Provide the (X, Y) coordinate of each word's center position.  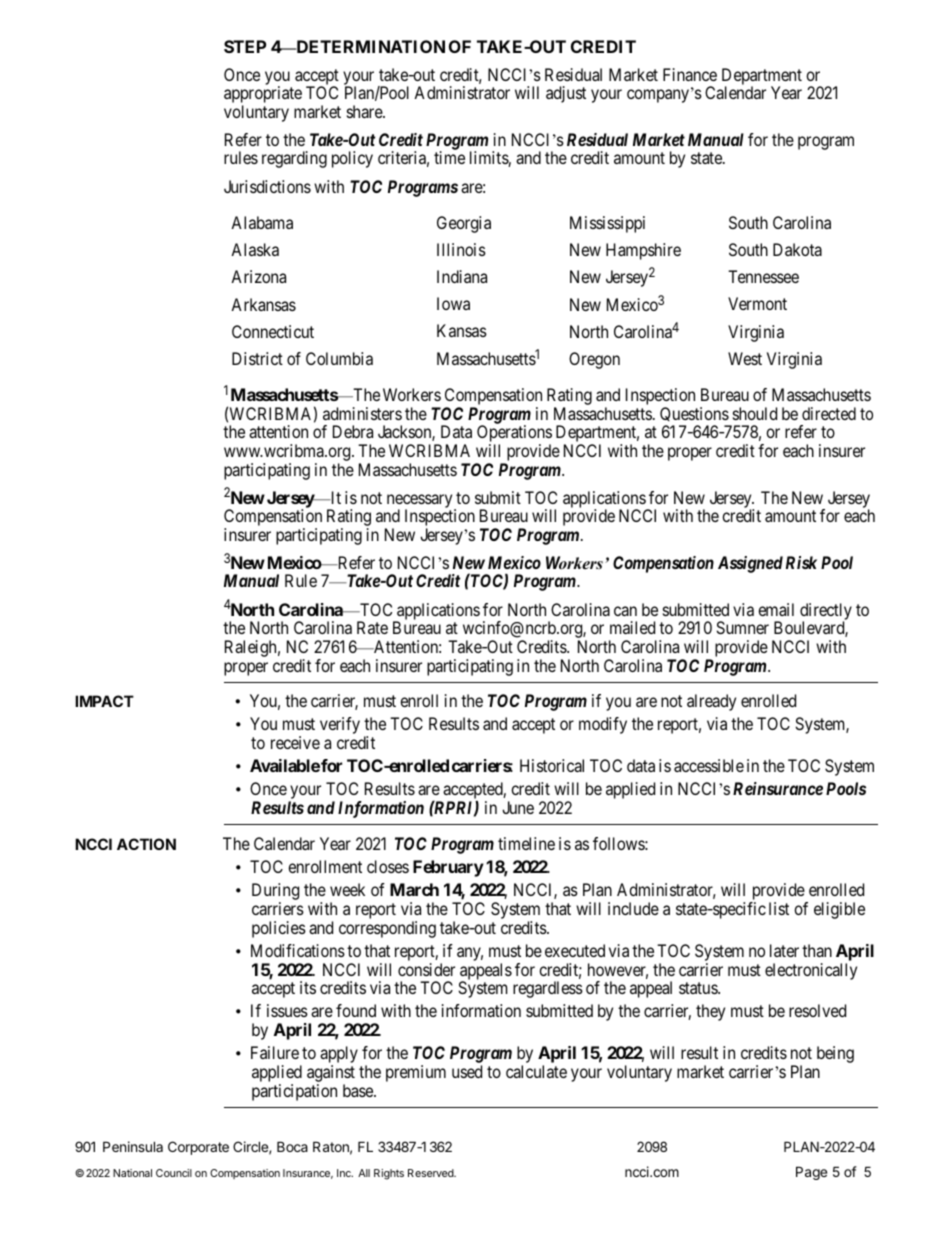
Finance (690, 74)
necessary (421, 502)
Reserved (432, 1173)
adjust (566, 94)
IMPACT (104, 701)
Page (811, 1173)
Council (174, 1173)
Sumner (742, 627)
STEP (245, 46)
